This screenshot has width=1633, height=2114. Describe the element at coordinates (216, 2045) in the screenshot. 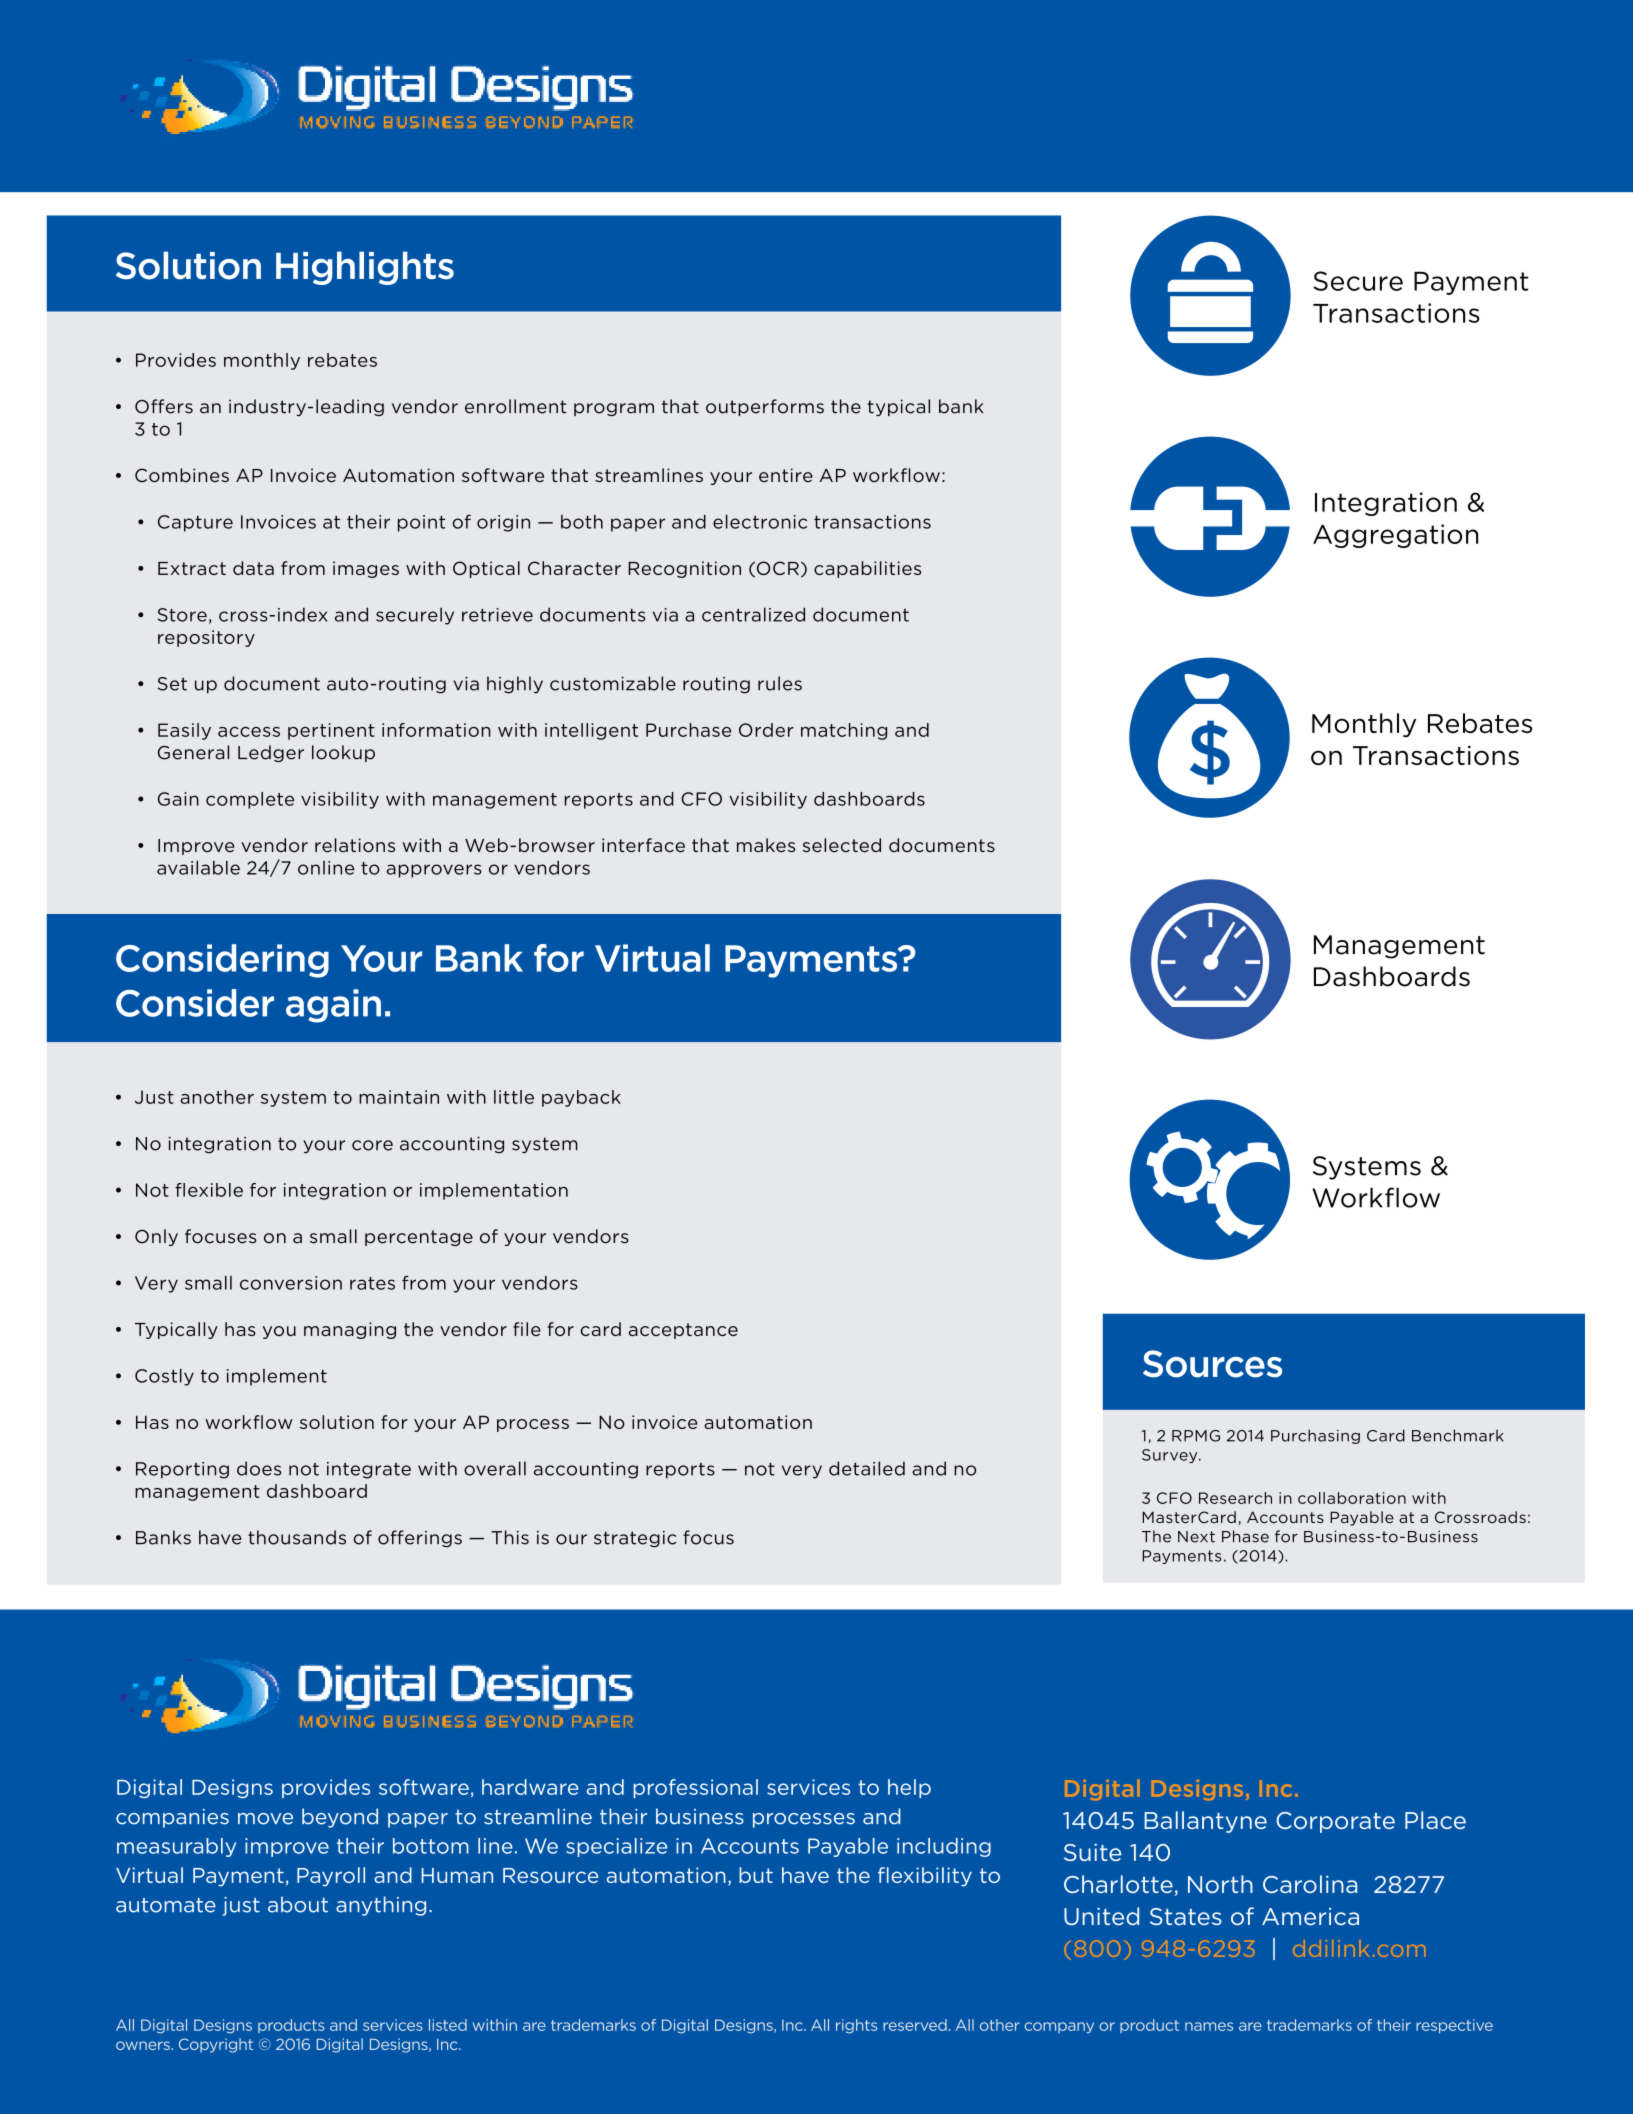

I see `Copyright` at that location.
